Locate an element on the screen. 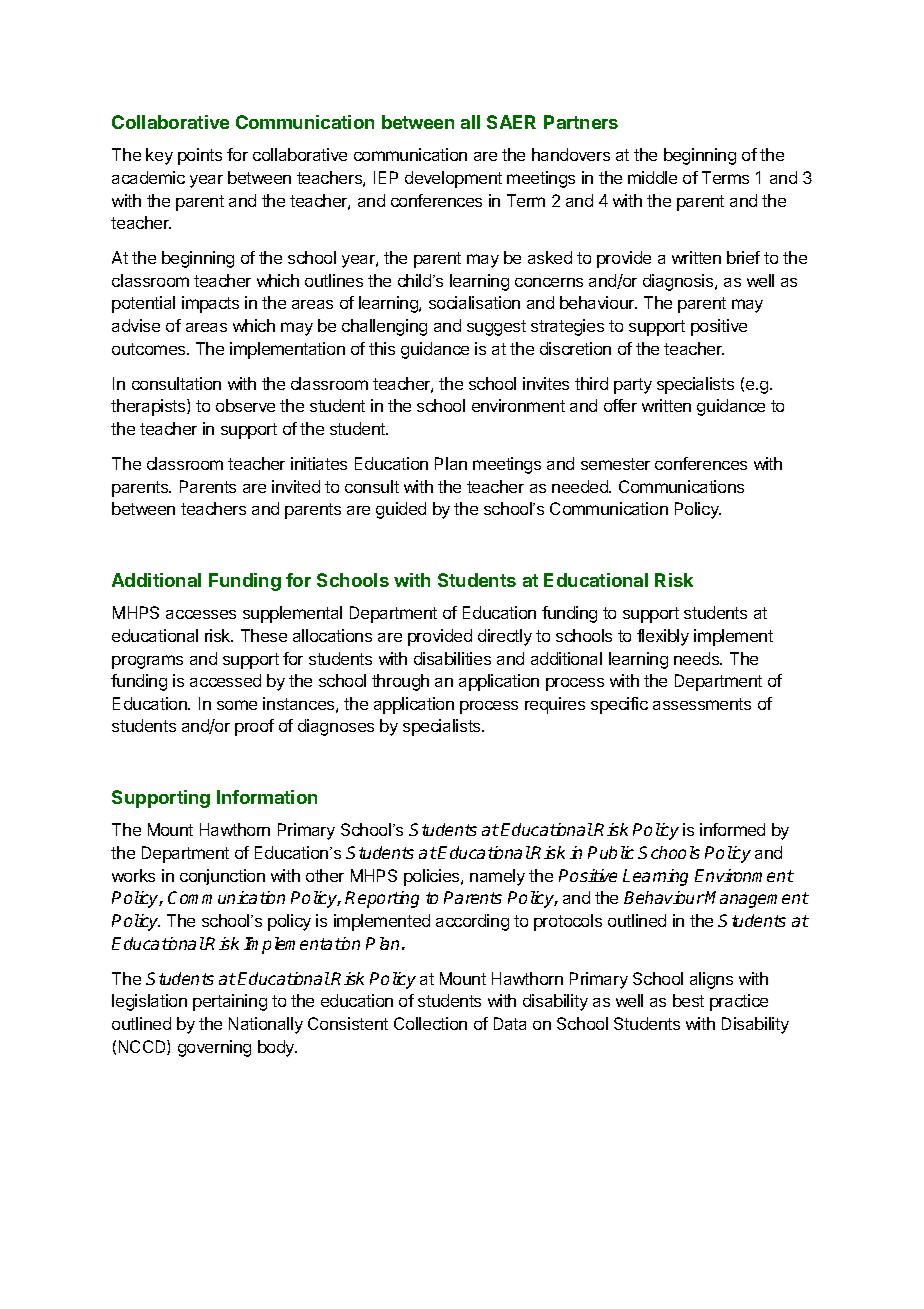 The height and width of the screenshot is (1309, 924). development is located at coordinates (453, 179).
